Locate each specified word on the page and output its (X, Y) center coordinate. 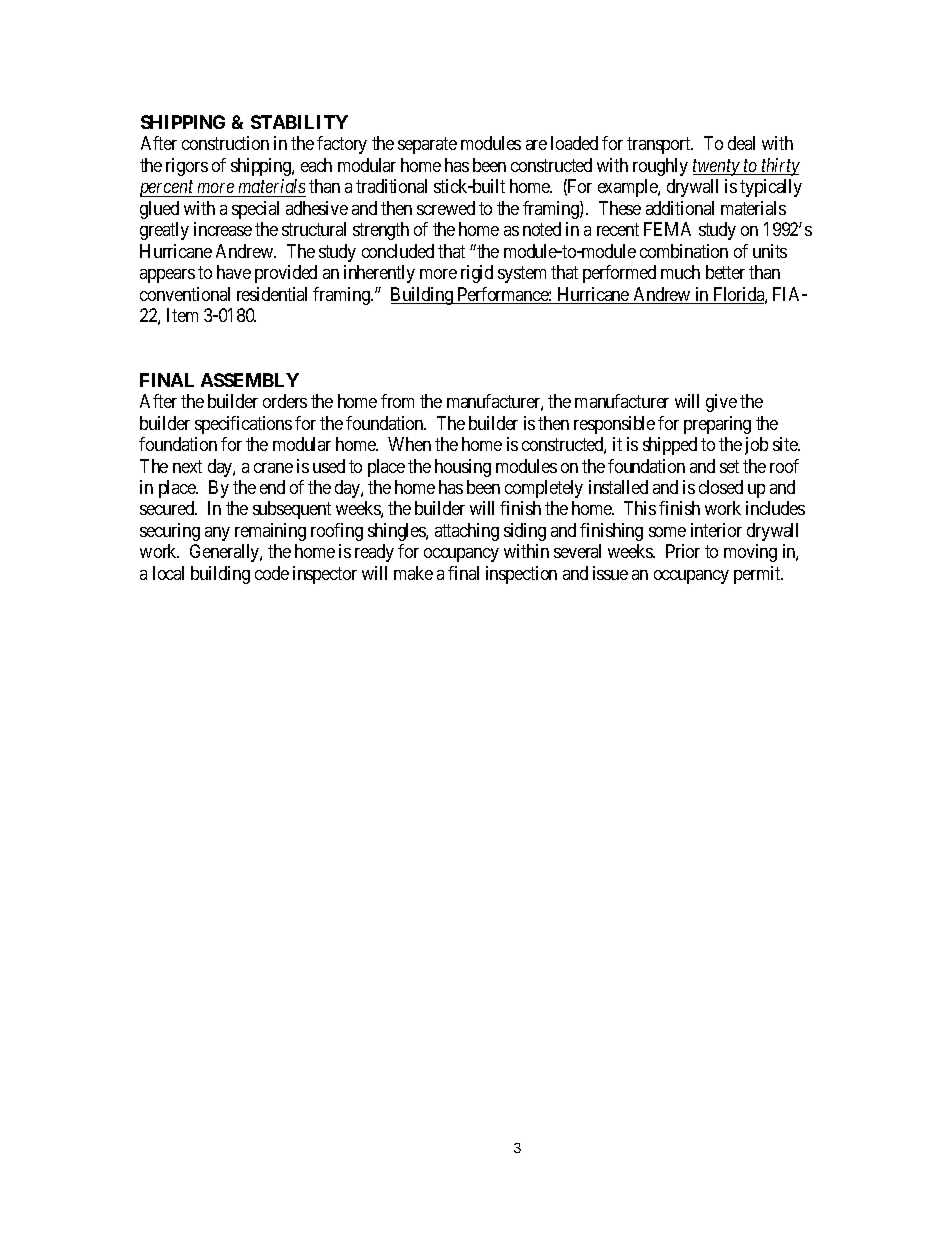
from (397, 401)
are (536, 145)
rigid (477, 274)
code (272, 573)
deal (741, 143)
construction (225, 143)
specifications (243, 425)
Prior (683, 551)
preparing (717, 425)
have (234, 272)
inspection (521, 575)
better (725, 272)
